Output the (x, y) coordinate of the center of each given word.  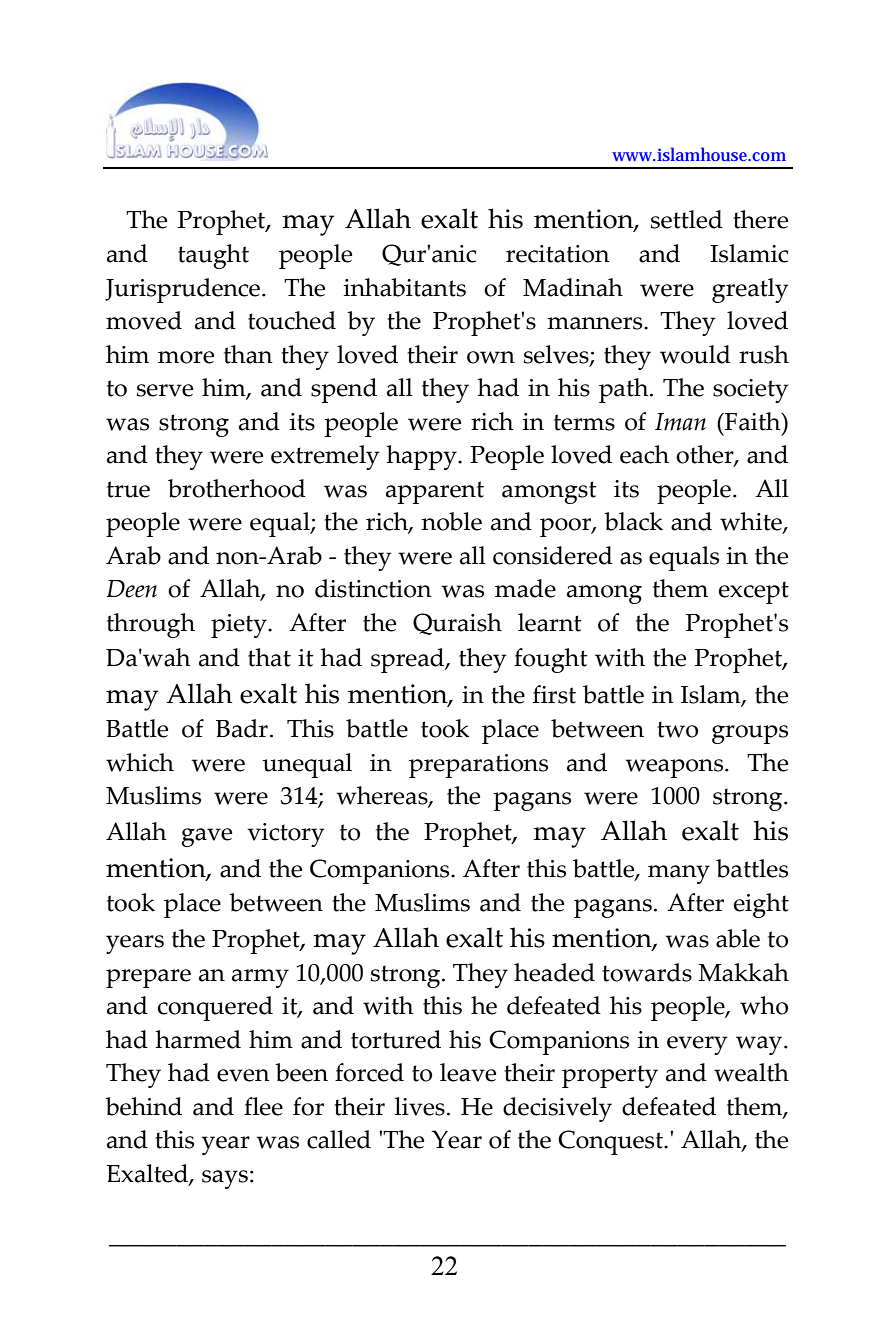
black (633, 521)
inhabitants (404, 287)
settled (687, 219)
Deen (132, 589)
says (225, 1179)
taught (213, 256)
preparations (478, 766)
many (679, 874)
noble (451, 521)
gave (206, 837)
